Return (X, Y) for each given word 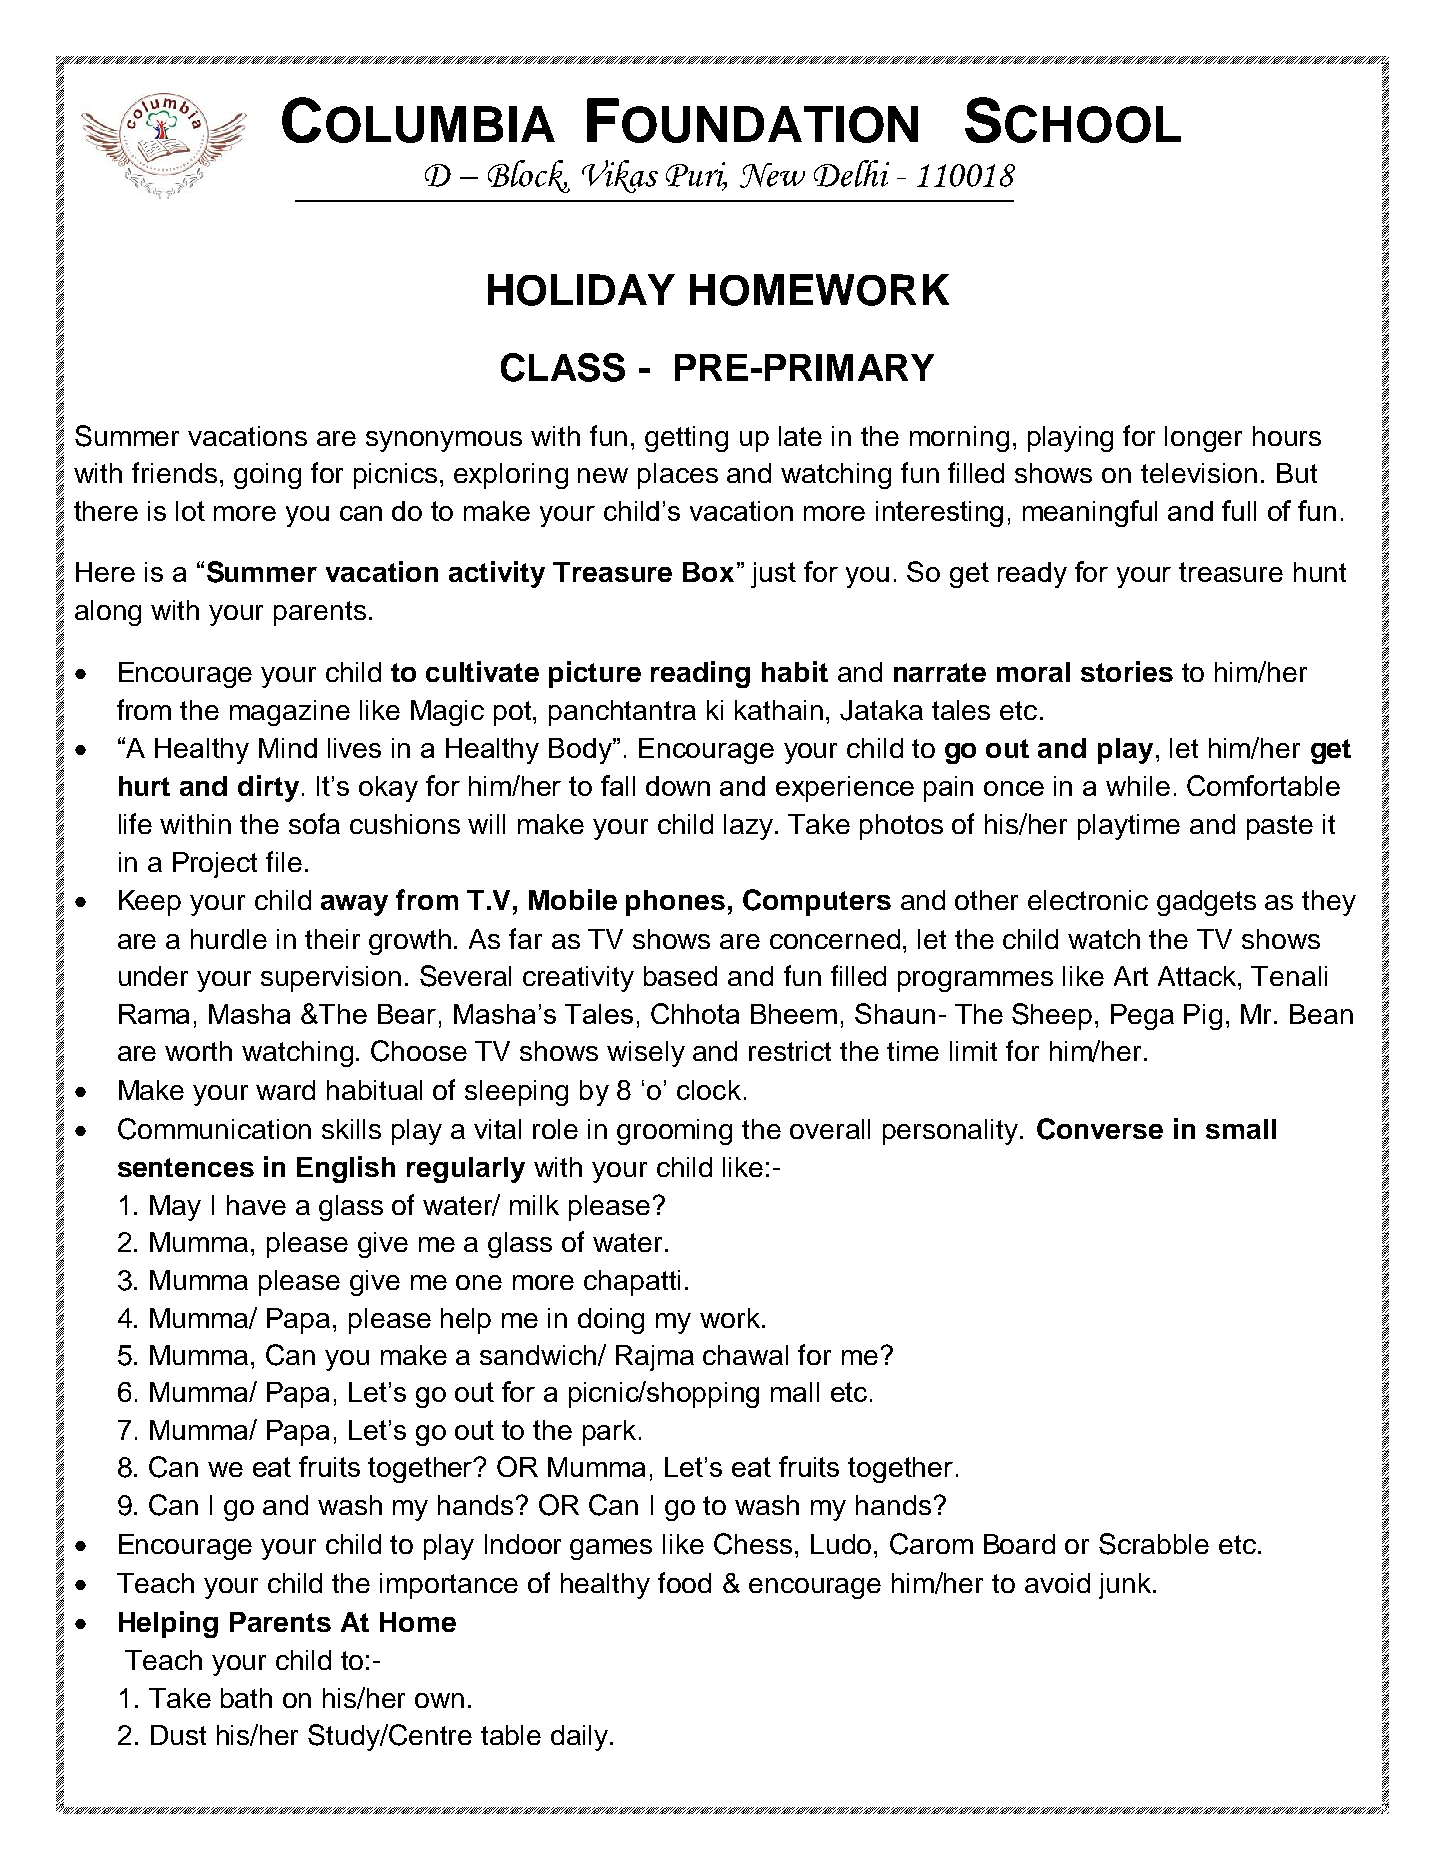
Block (529, 176)
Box (708, 572)
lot (190, 511)
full (1239, 510)
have (256, 1205)
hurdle (229, 939)
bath (246, 1698)
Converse (1100, 1129)
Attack (1198, 976)
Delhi (851, 173)
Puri (696, 175)
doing (611, 1321)
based (680, 976)
